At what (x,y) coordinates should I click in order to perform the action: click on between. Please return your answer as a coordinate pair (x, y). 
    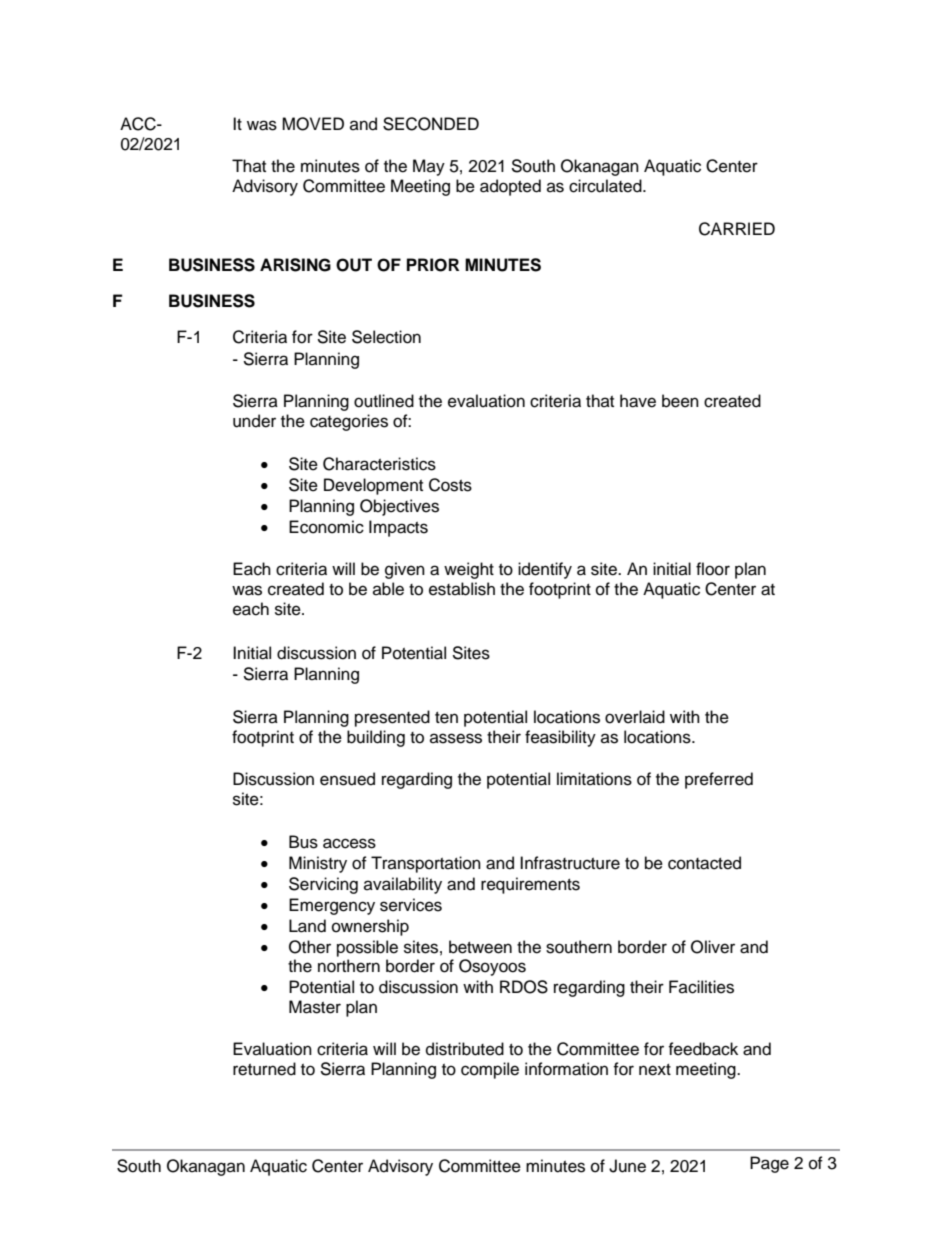
    Looking at the image, I should click on (480, 947).
